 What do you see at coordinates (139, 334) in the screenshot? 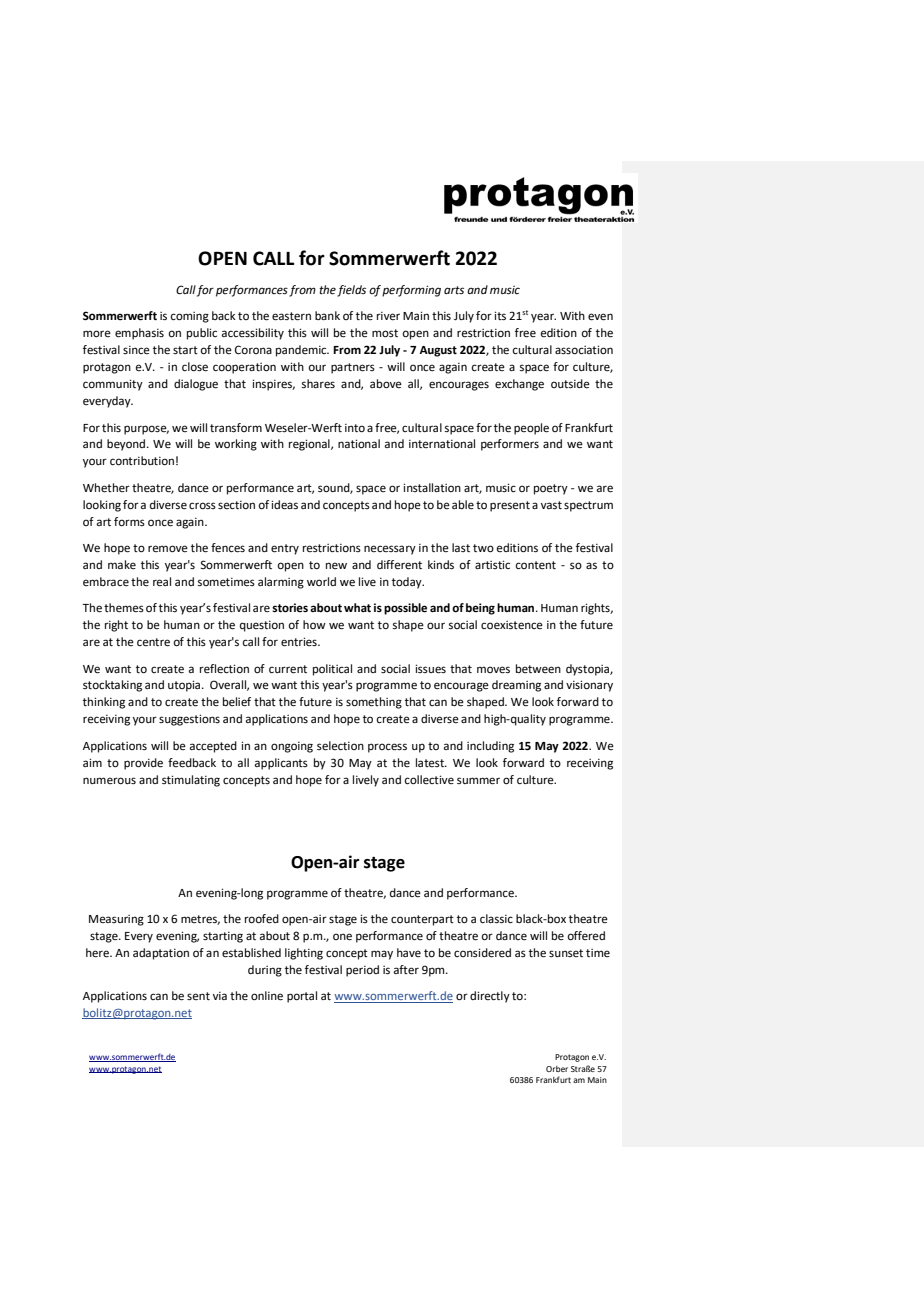
I see `emphasis` at bounding box center [139, 334].
